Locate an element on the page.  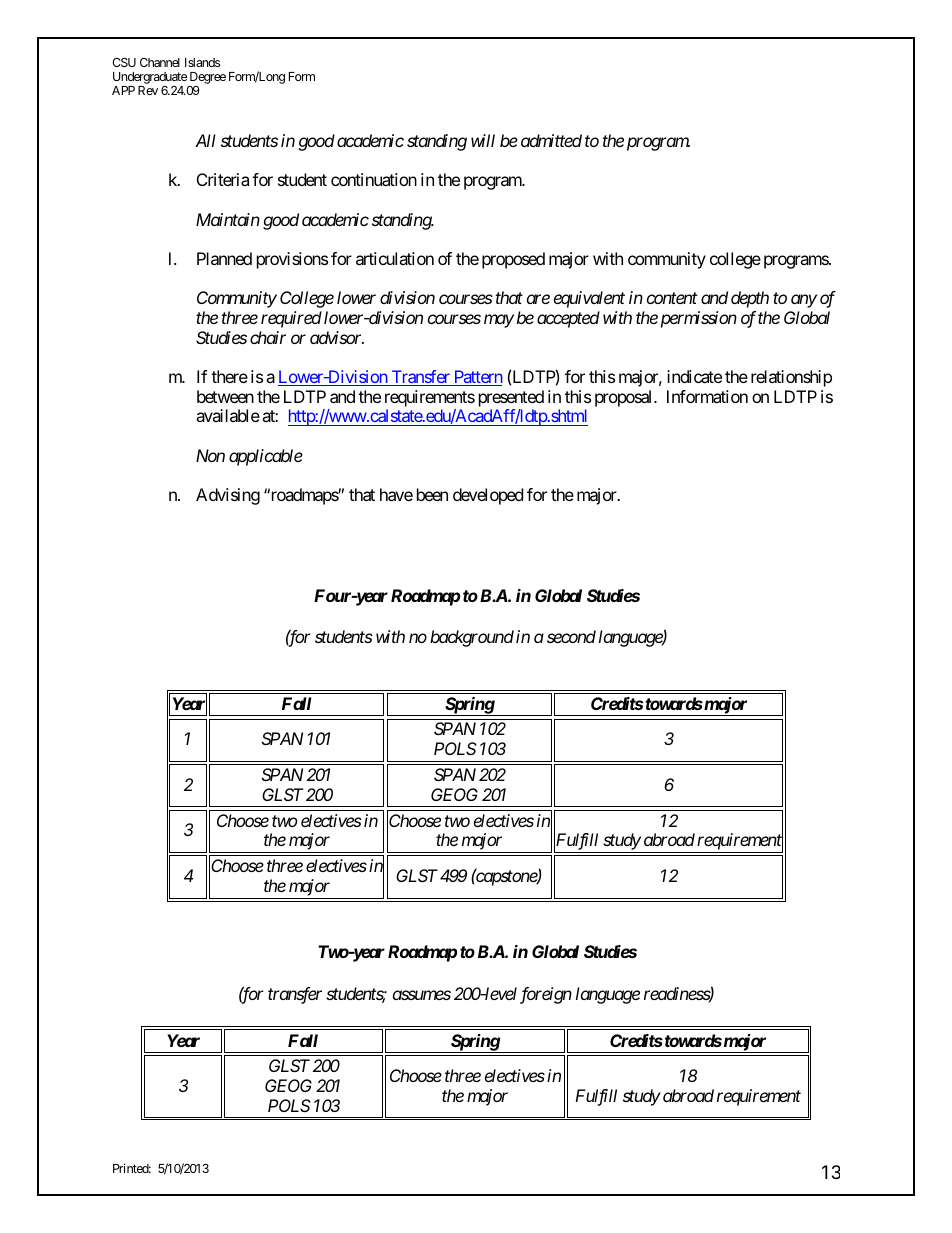
Advising is located at coordinates (228, 496).
